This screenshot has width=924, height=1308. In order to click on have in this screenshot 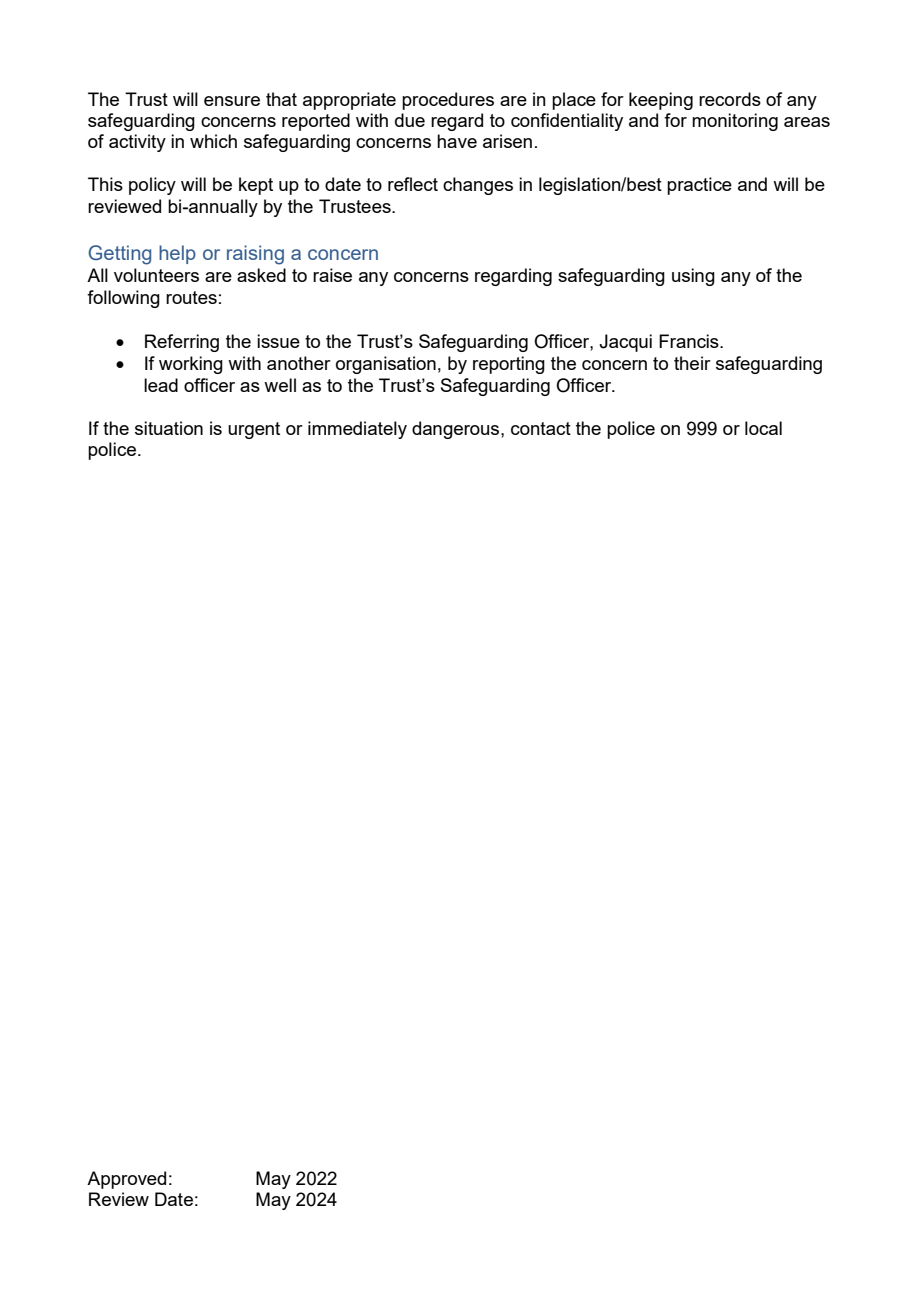, I will do `click(457, 141)`.
